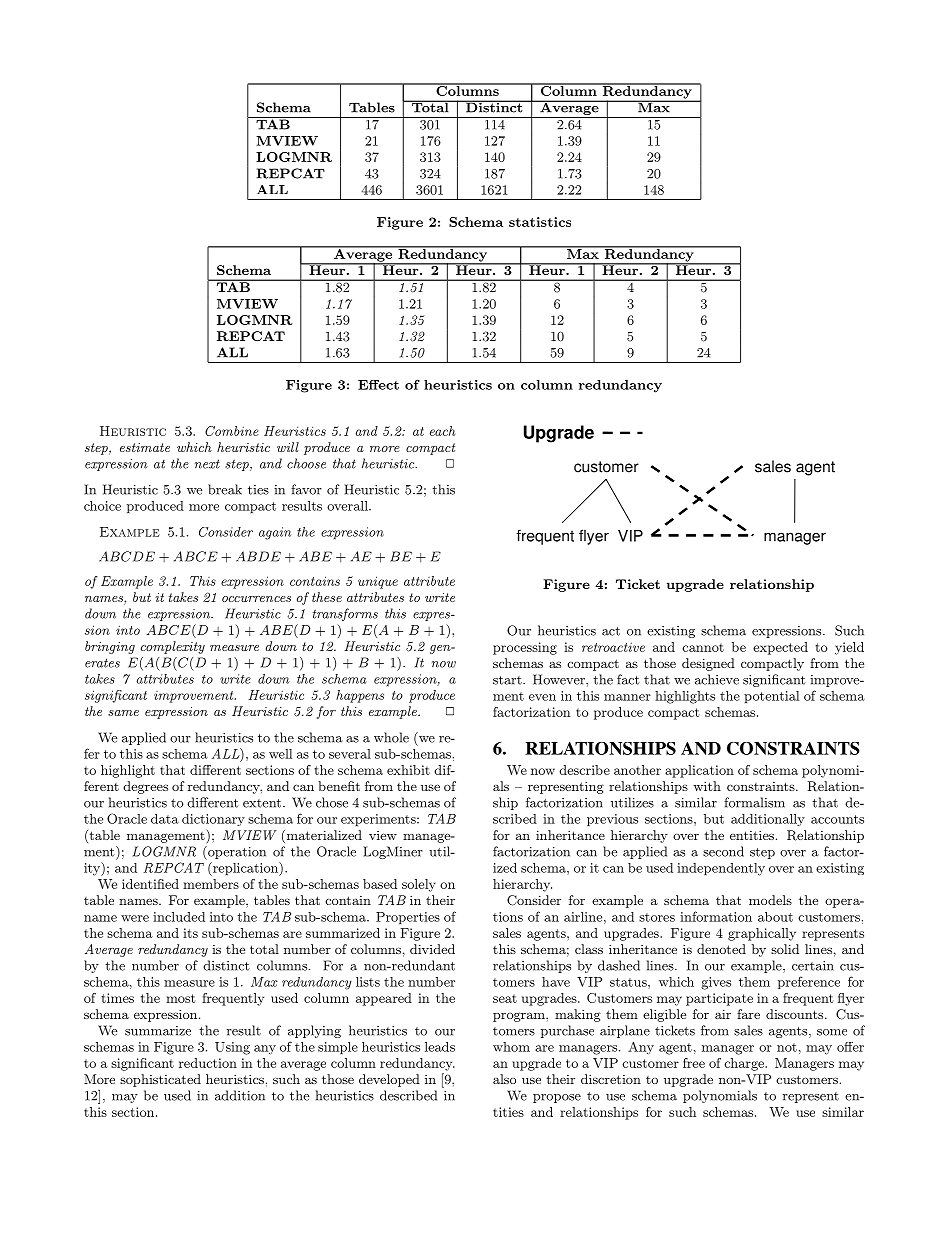 The width and height of the screenshot is (952, 1233). I want to click on also, so click(504, 1079).
